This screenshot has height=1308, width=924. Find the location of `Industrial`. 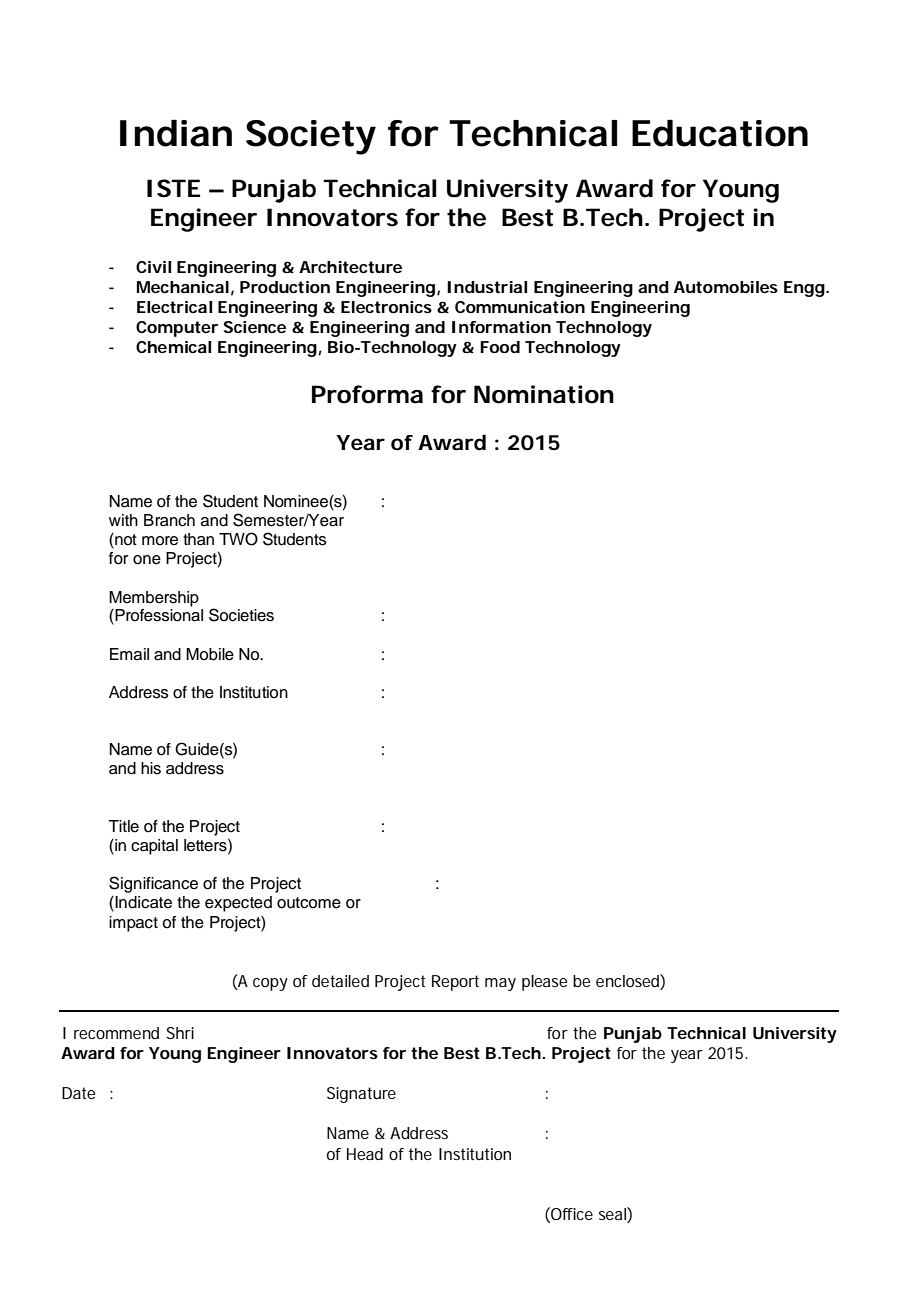

Industrial is located at coordinates (487, 287).
